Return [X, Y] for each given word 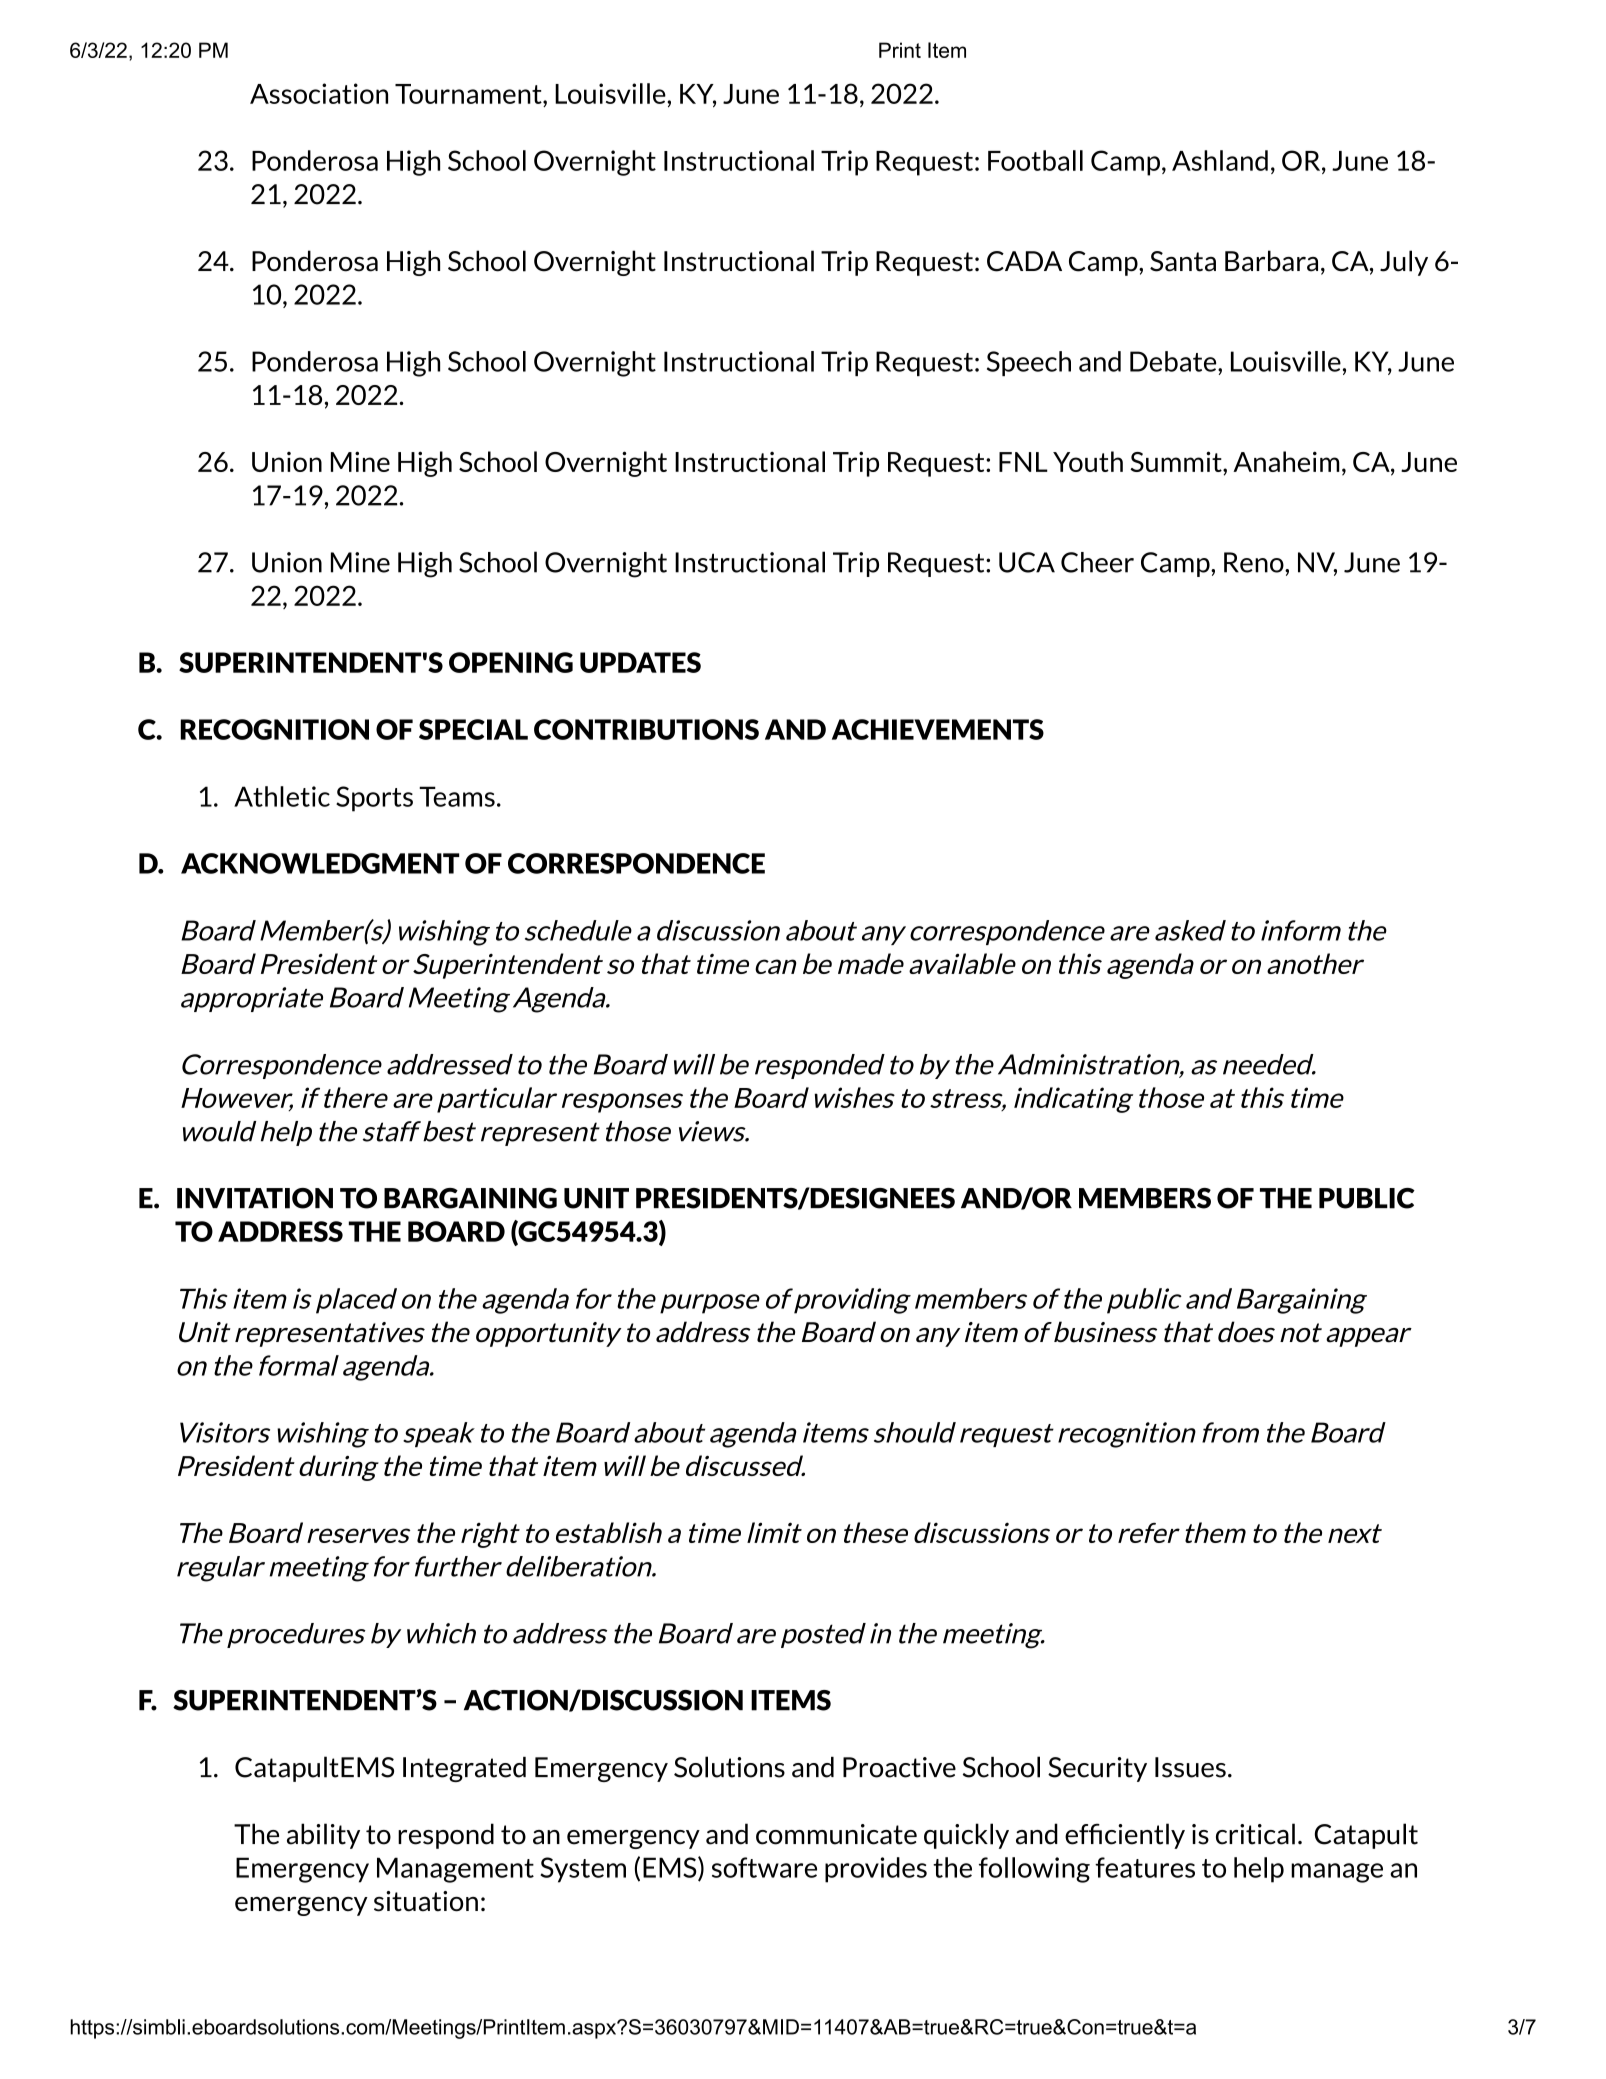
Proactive [899, 1767]
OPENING [511, 662]
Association [319, 93]
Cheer [1097, 562]
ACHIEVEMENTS [938, 729]
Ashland [1220, 160]
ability [323, 1836]
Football [1035, 160]
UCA [1027, 562]
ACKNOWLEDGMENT [320, 863]
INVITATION [255, 1198]
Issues [1190, 1767]
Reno [1255, 562]
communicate [836, 1834]
